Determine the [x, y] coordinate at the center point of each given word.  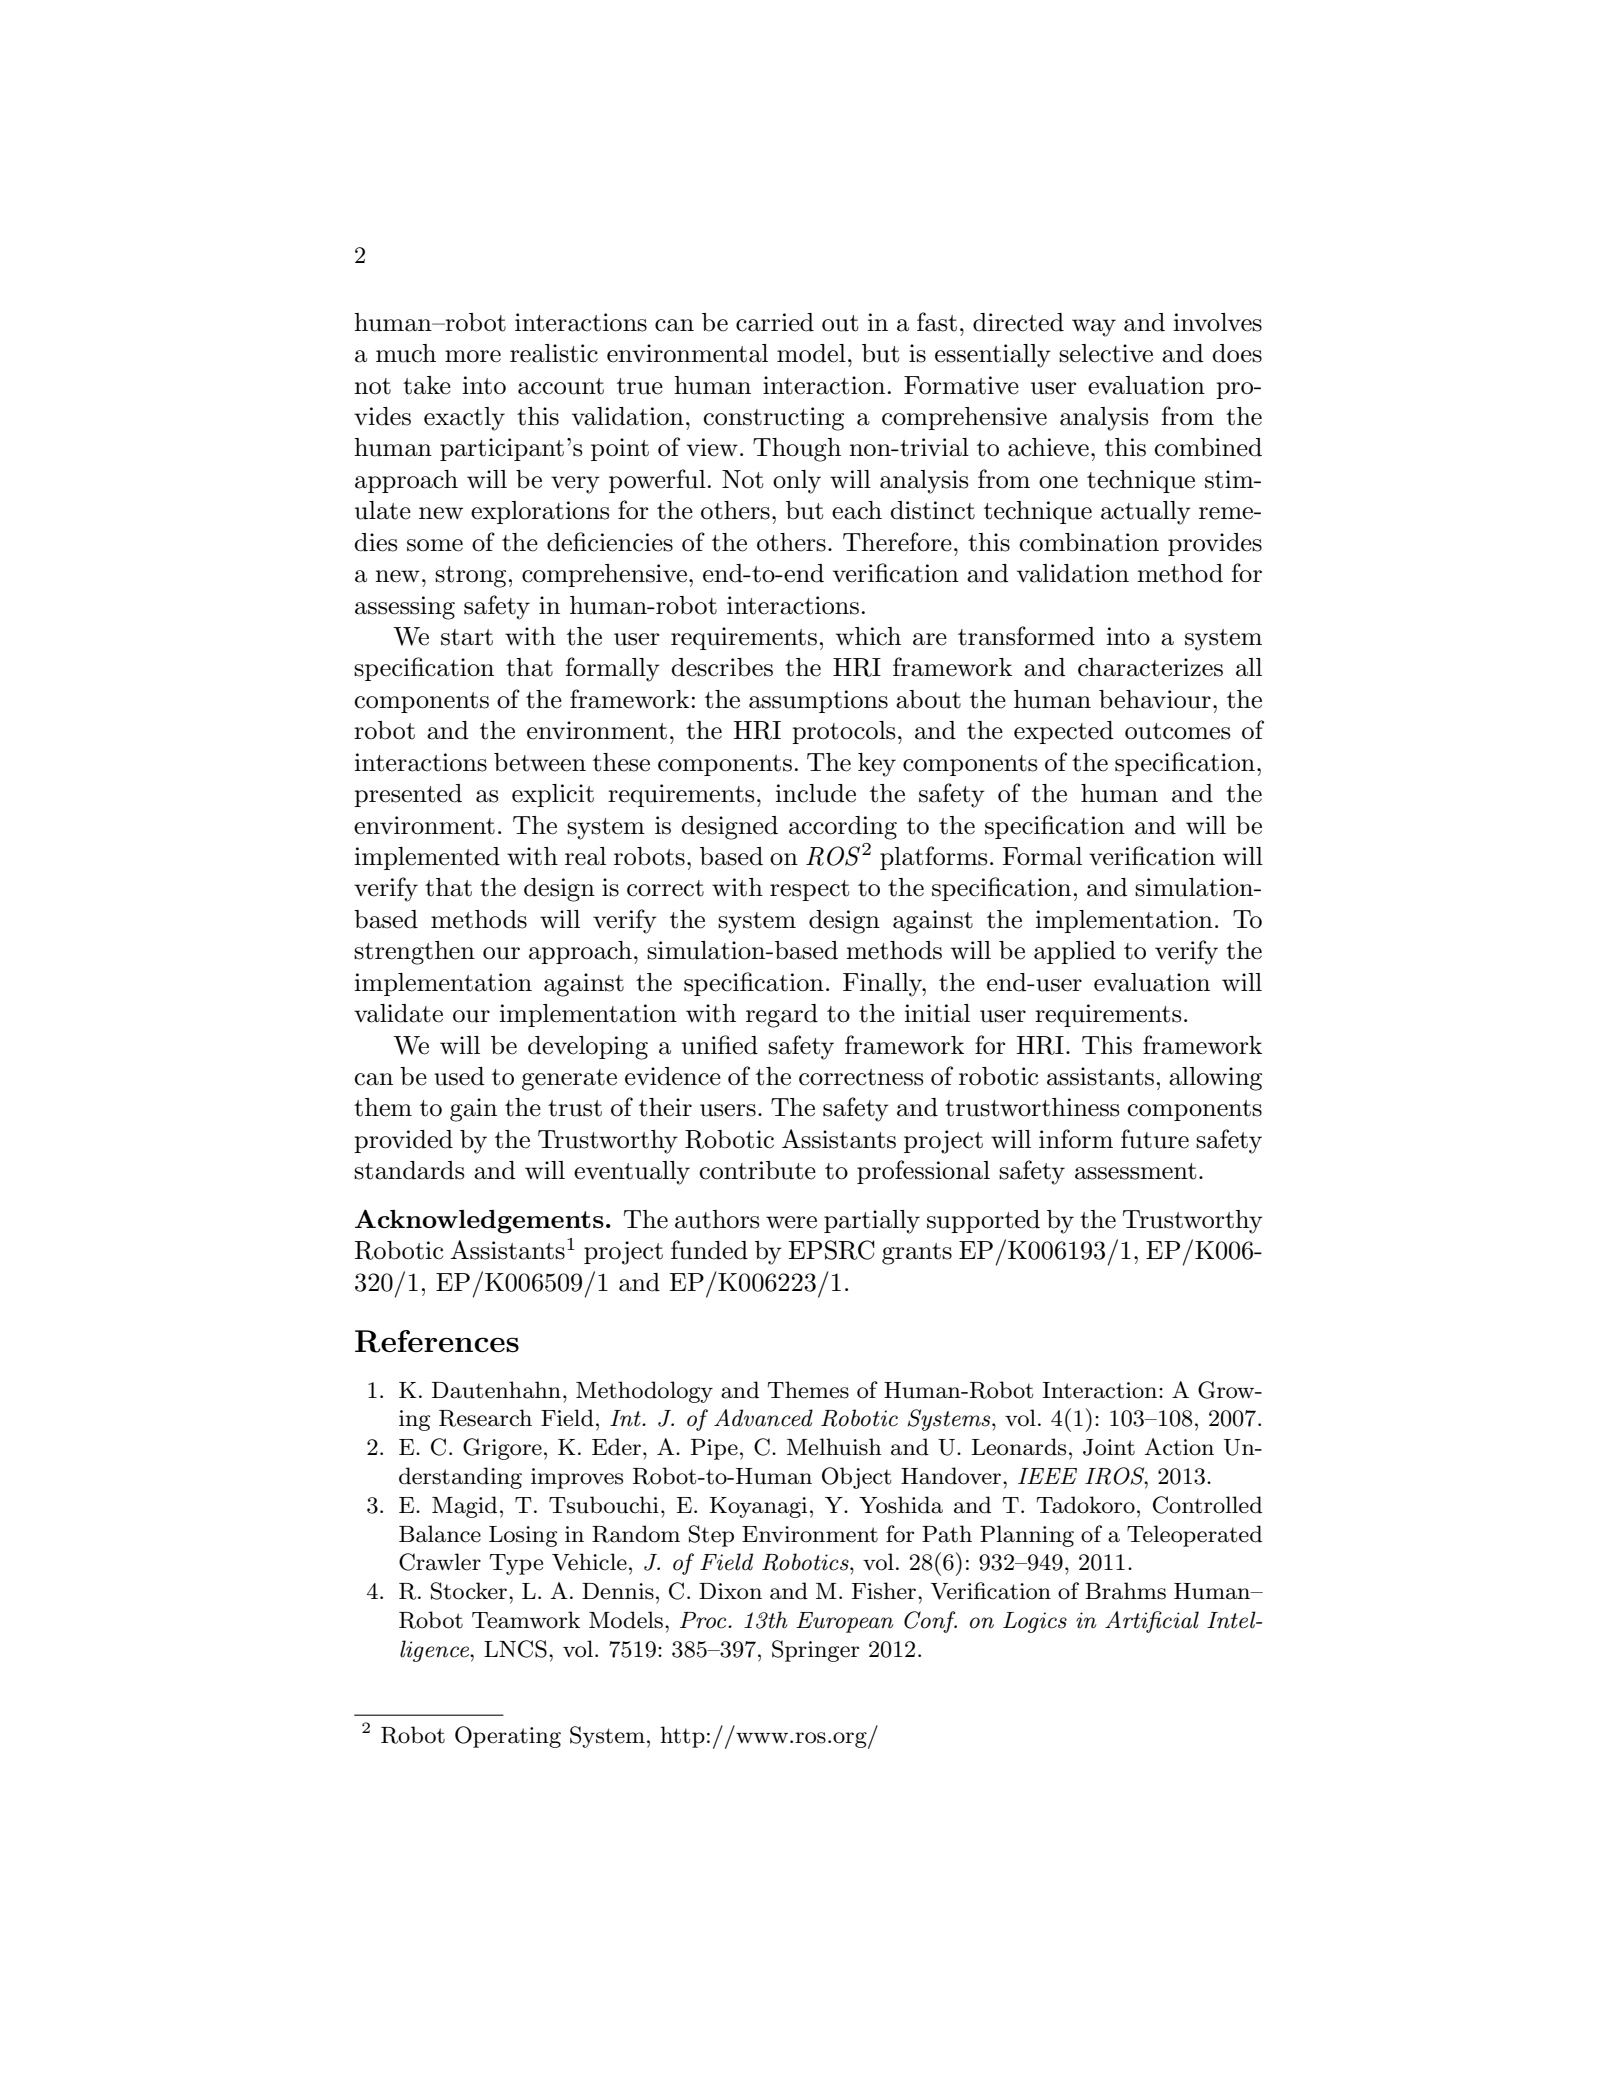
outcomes [1178, 731]
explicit [553, 795]
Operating [508, 1737]
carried [775, 322]
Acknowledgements [479, 1221]
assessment [1135, 1171]
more [473, 356]
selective [1106, 353]
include [815, 793]
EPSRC [831, 1250]
